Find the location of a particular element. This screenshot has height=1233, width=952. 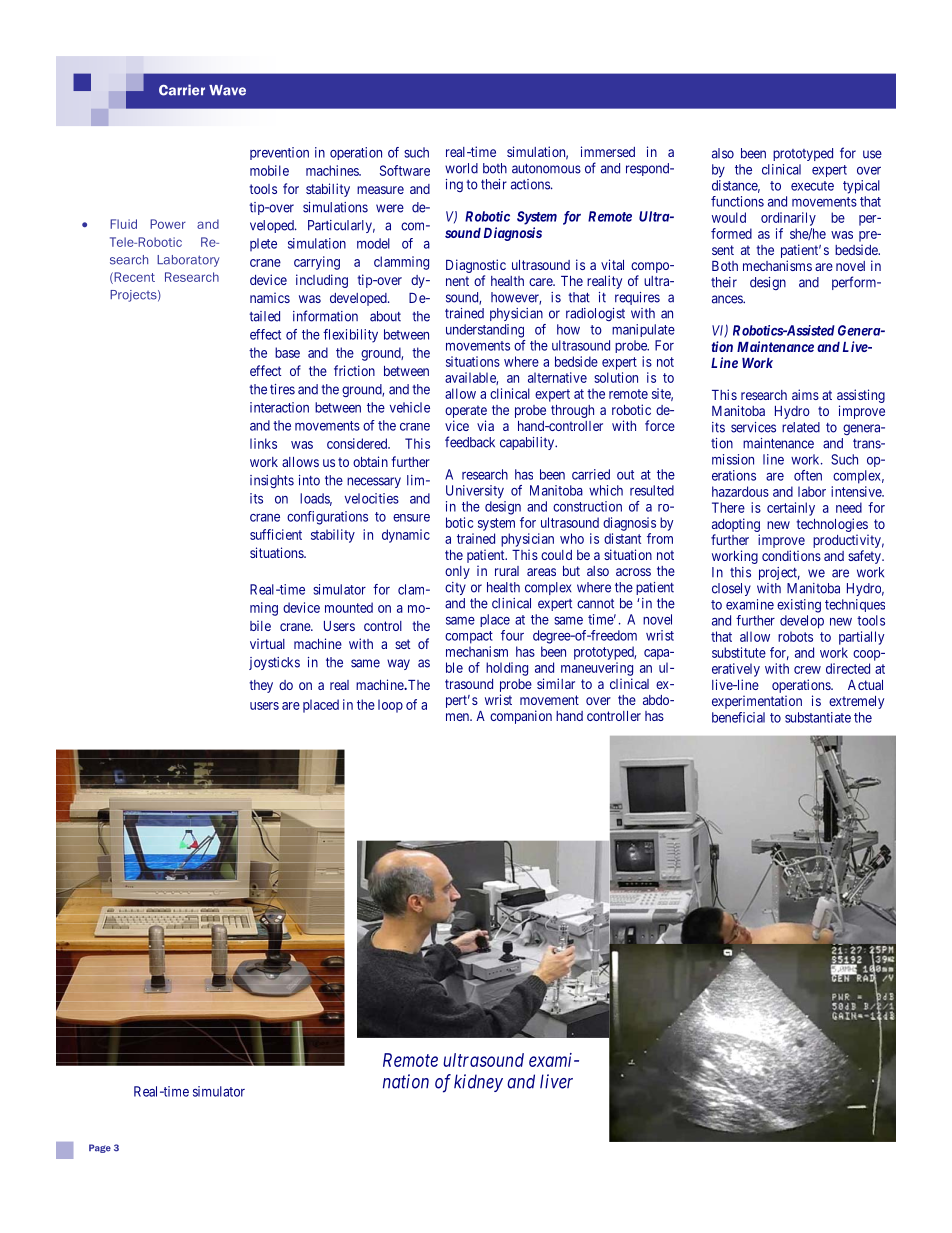

beneficial is located at coordinates (738, 717).
